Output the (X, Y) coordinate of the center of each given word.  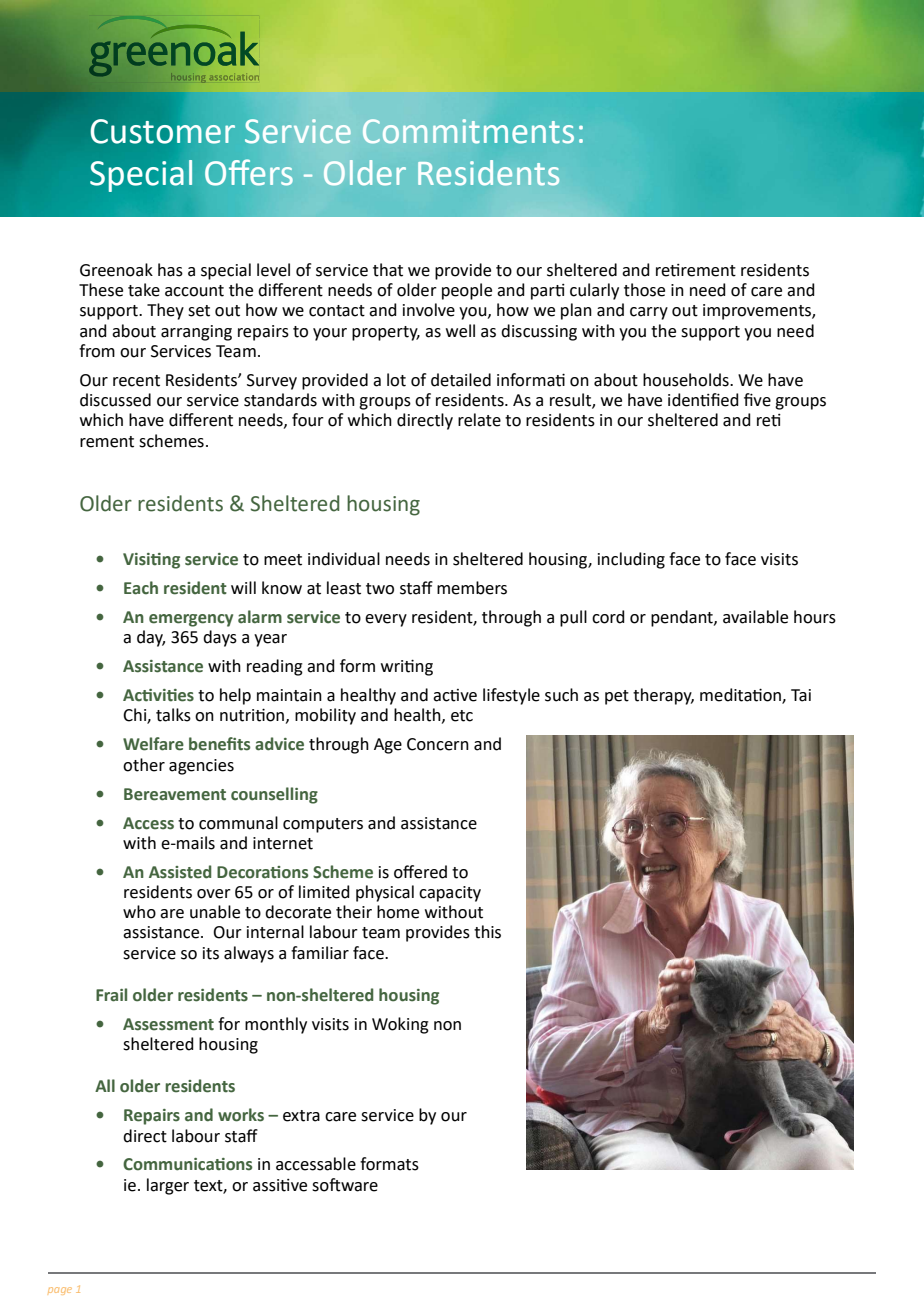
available (755, 617)
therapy (663, 696)
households (687, 380)
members (472, 588)
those (644, 290)
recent (136, 381)
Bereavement (175, 794)
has (170, 270)
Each (141, 588)
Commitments (468, 131)
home (398, 912)
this (487, 932)
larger (168, 1186)
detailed (461, 380)
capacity (450, 894)
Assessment (168, 1024)
